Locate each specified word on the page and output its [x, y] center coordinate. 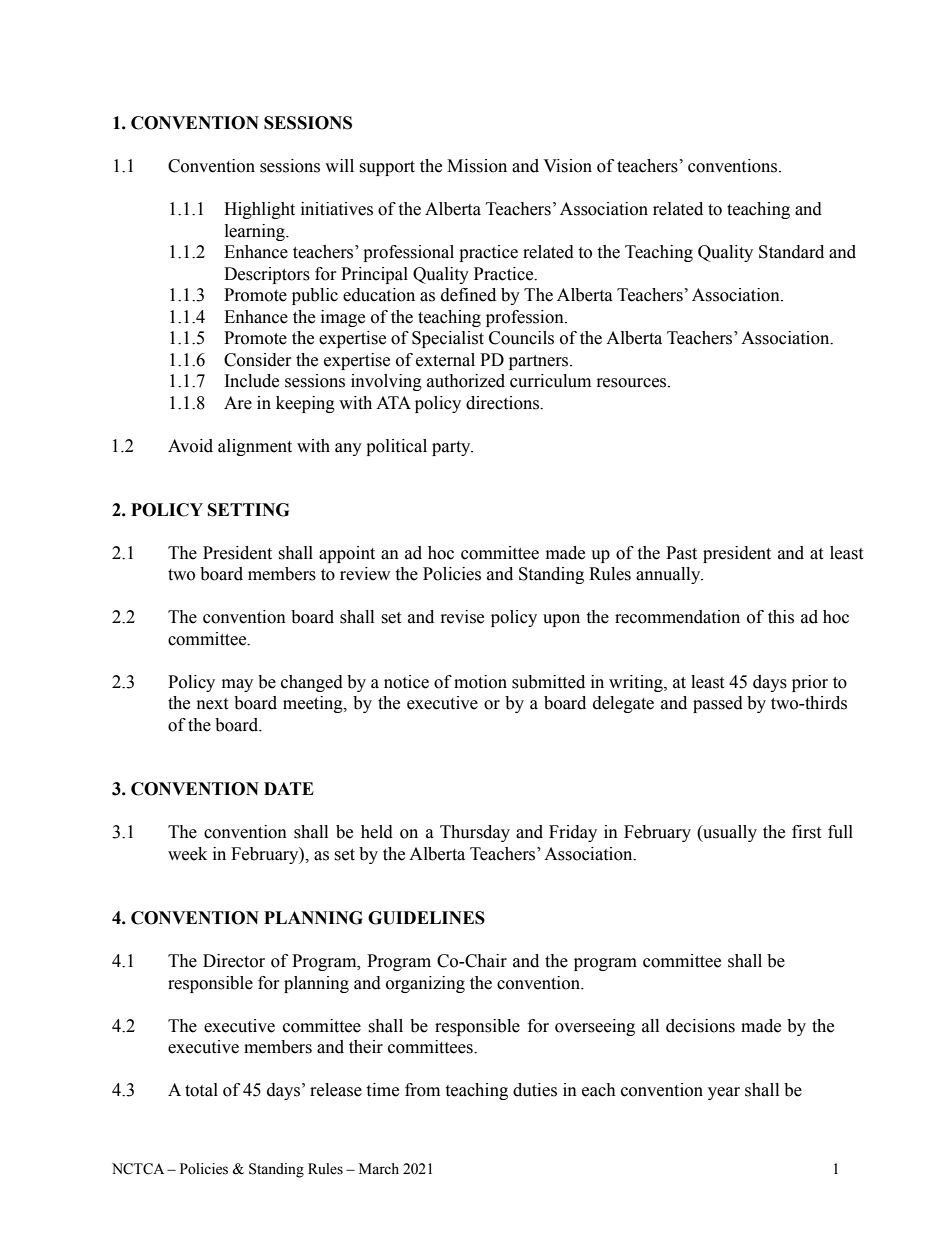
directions [503, 403]
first [806, 832]
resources [633, 383]
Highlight [259, 210]
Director [234, 961]
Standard [791, 252]
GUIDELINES [426, 918]
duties [535, 1090]
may [237, 685]
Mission [477, 166]
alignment [255, 447]
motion [480, 682]
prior [810, 683]
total [201, 1090]
